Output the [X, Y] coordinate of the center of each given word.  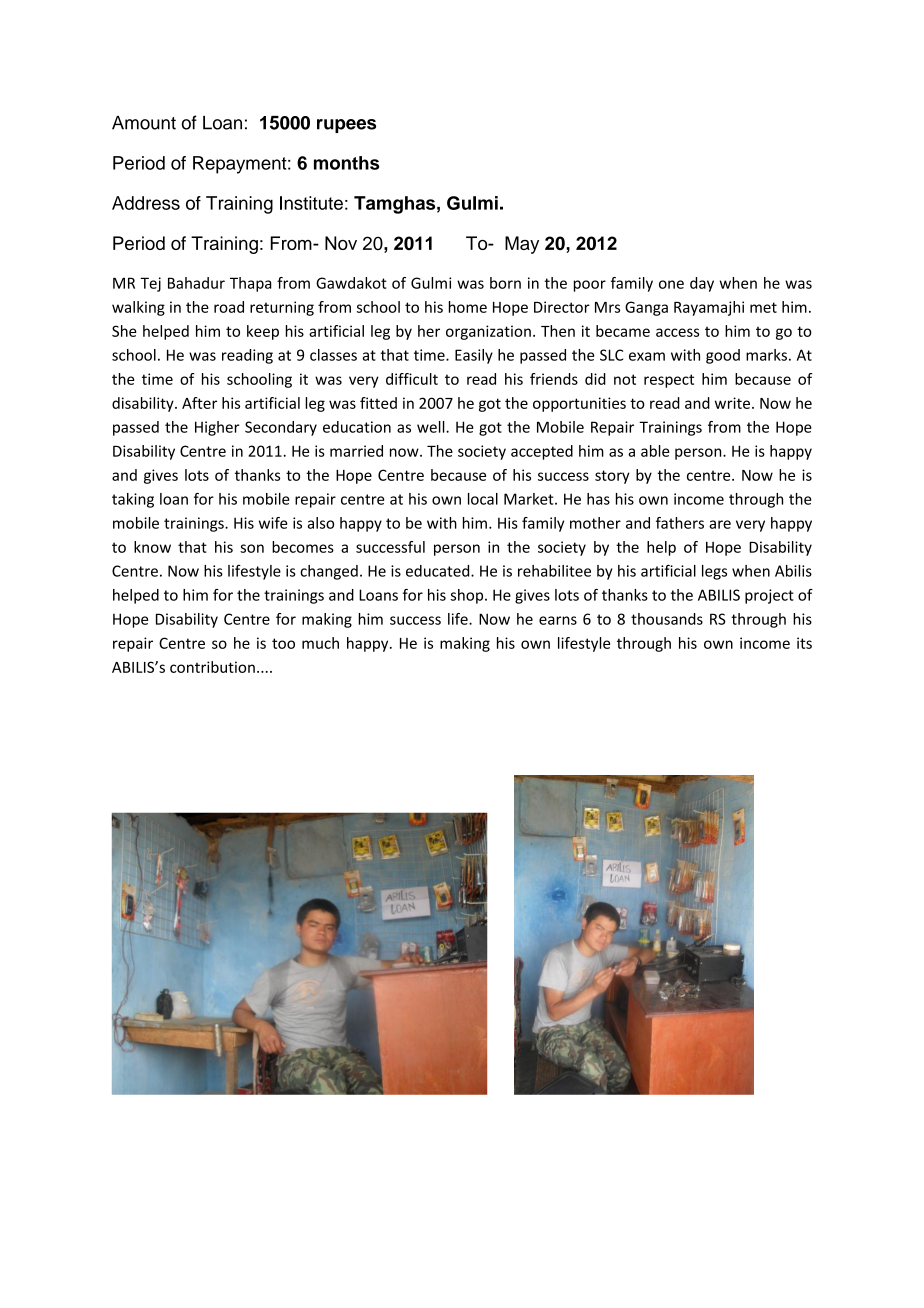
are [720, 524]
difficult [412, 379]
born [505, 283]
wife [273, 523]
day [702, 284]
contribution [212, 667]
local [483, 499]
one [671, 284]
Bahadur [196, 283]
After [199, 403]
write [732, 403]
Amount [144, 123]
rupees [346, 126]
